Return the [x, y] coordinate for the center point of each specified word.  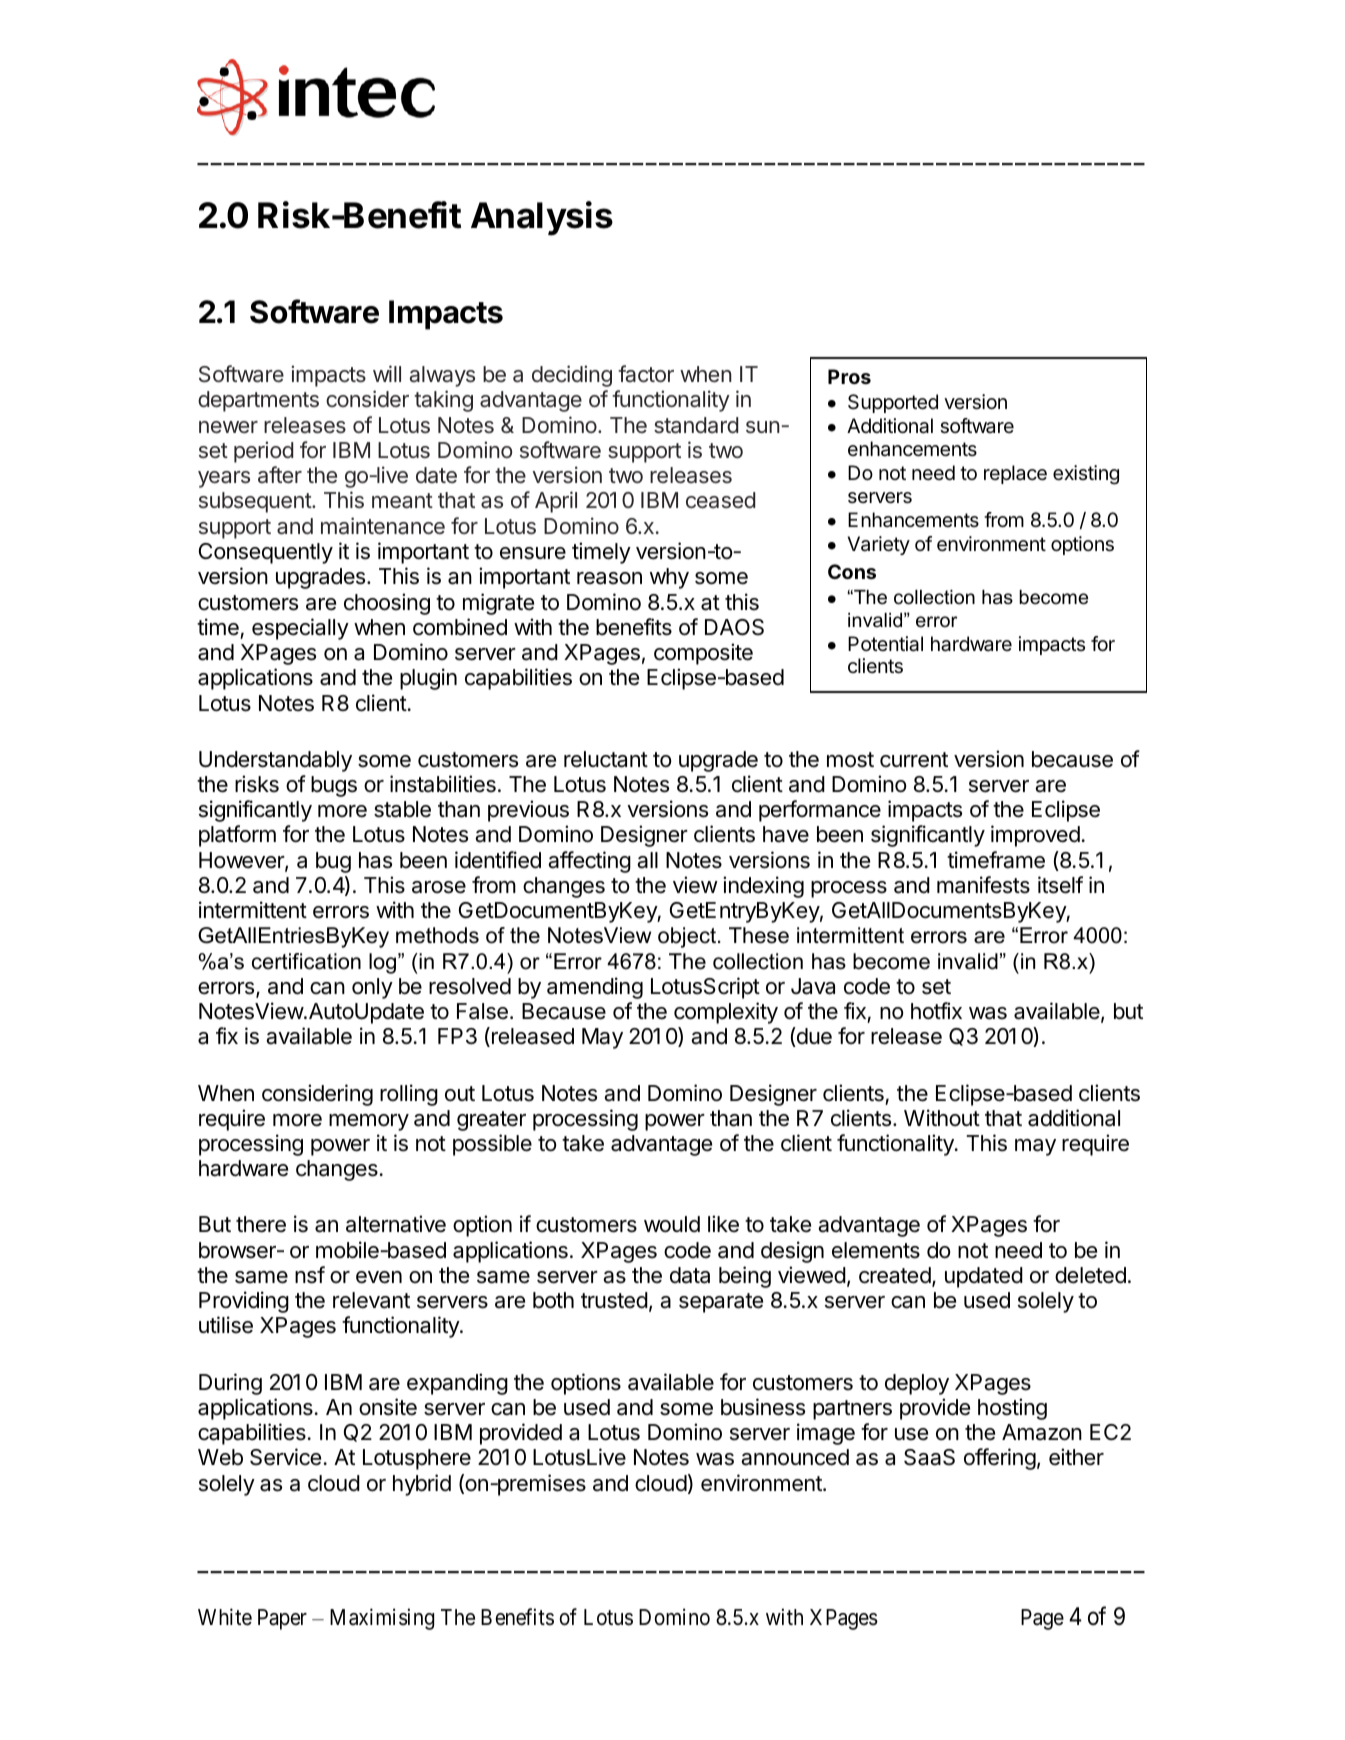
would [672, 1224]
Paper [282, 1619]
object [687, 937]
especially [300, 629]
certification [306, 961]
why [669, 578]
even [379, 1277]
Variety [879, 545]
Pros [849, 376]
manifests [983, 885]
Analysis [542, 218]
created [895, 1275]
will [387, 373]
